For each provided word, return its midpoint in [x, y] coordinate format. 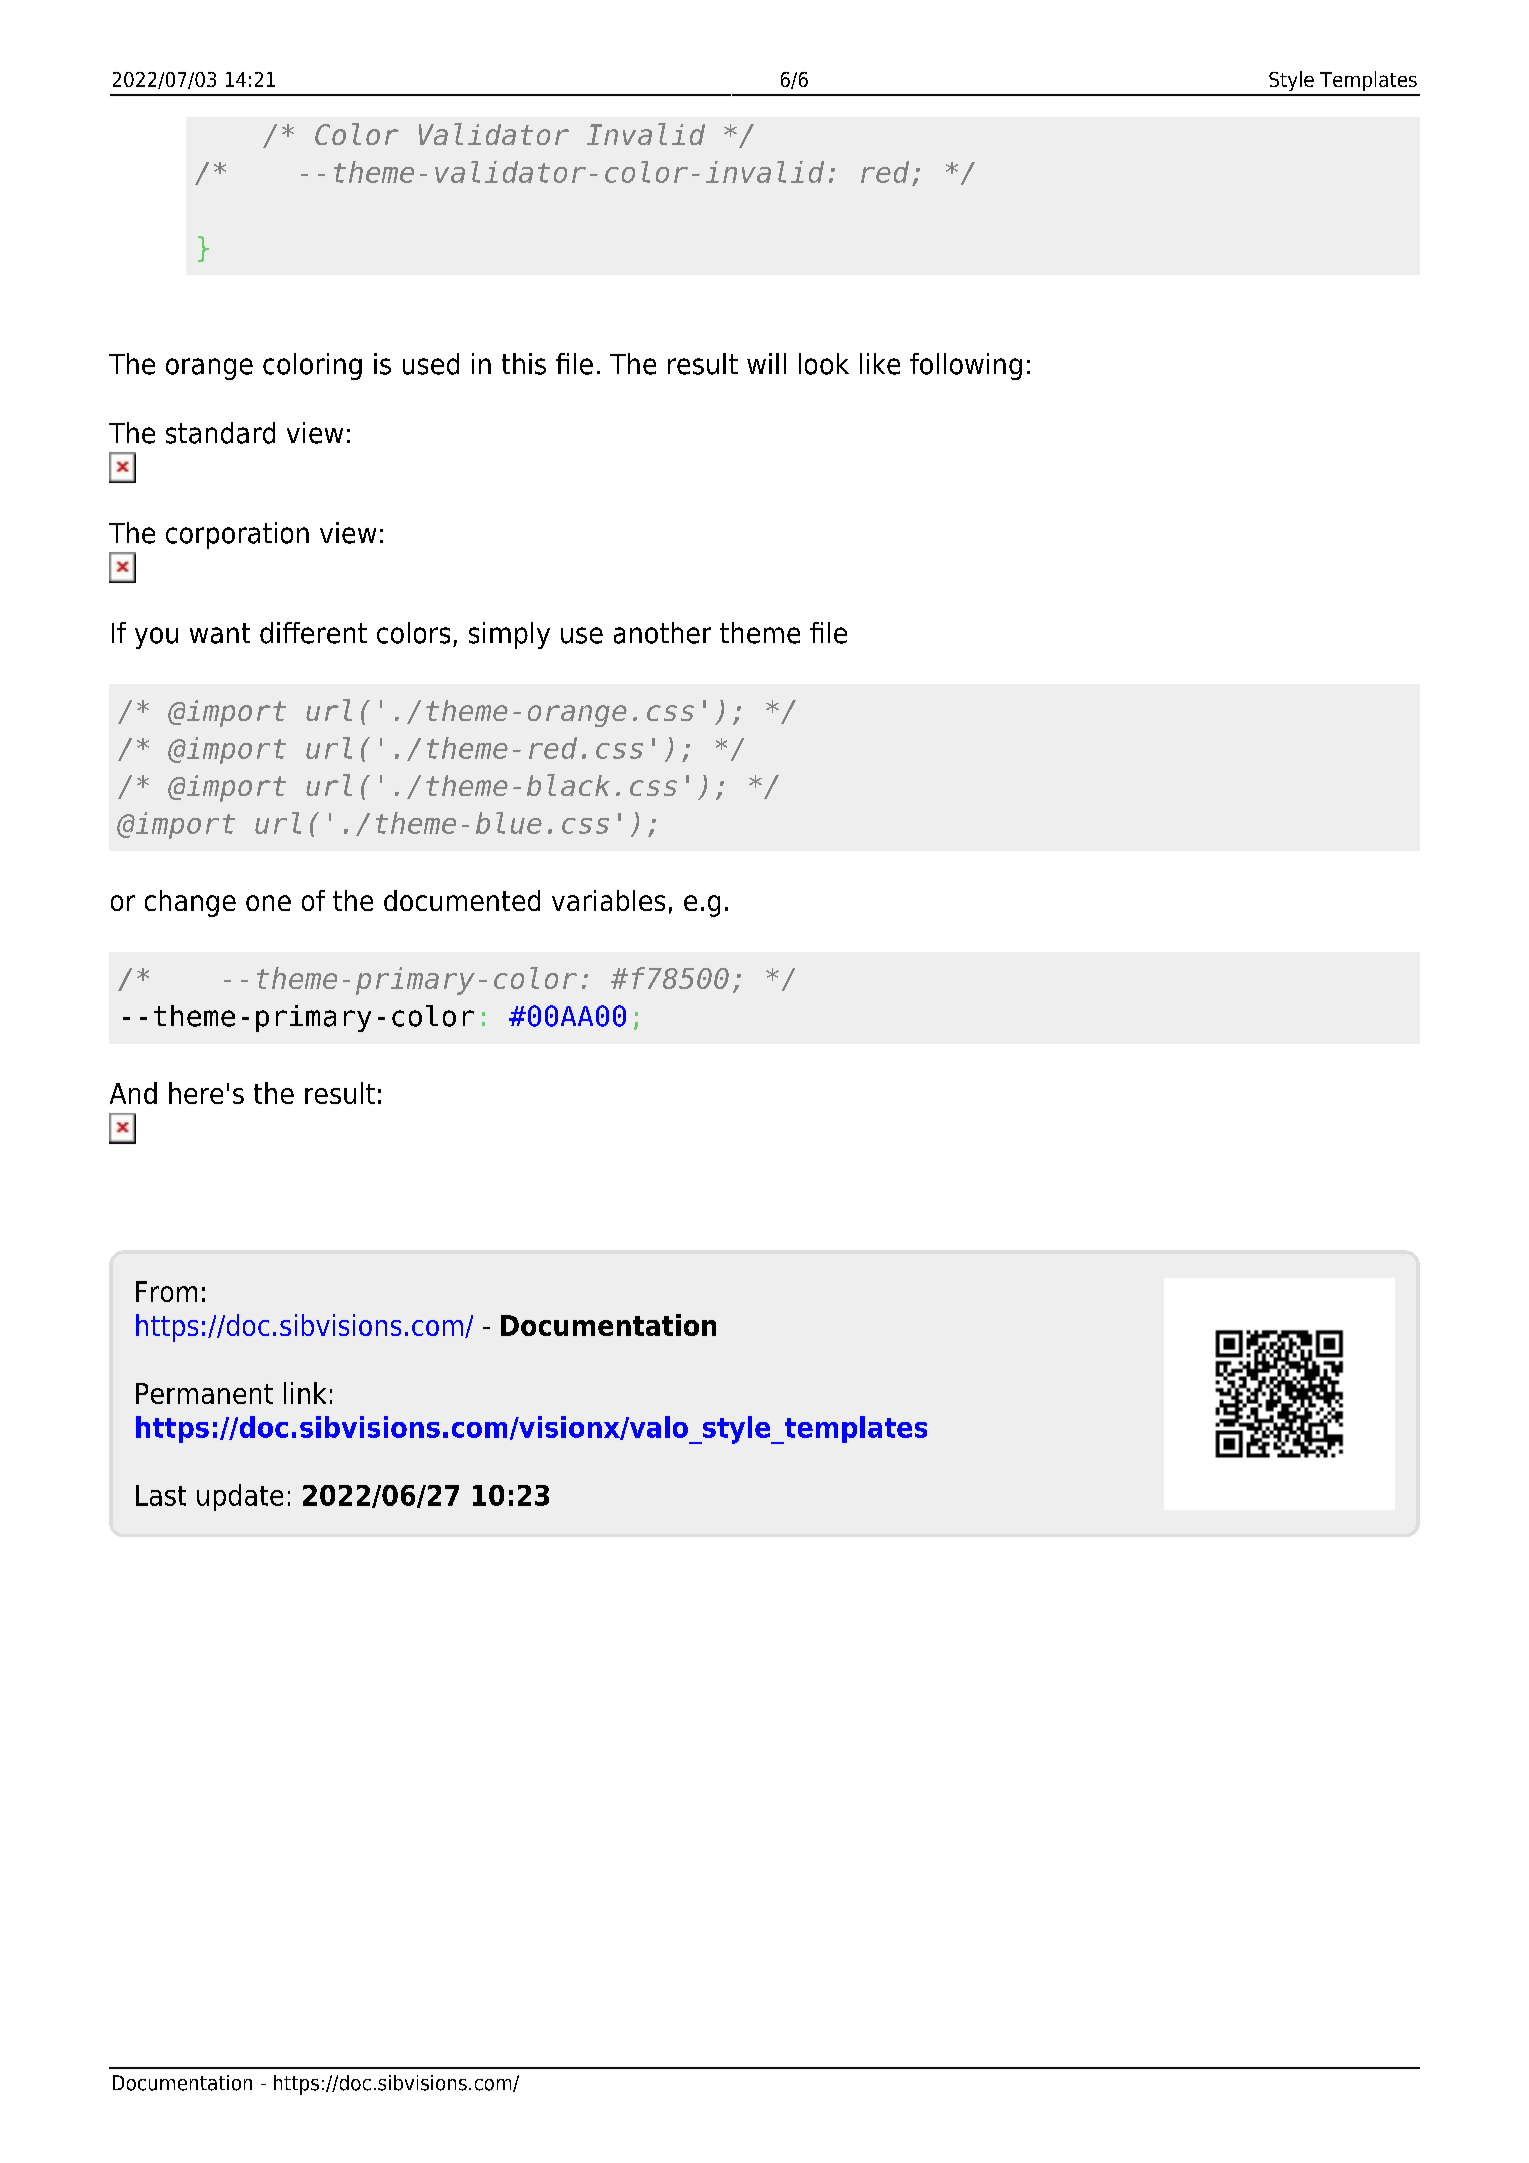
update [240, 1497]
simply [509, 635]
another [662, 633]
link [305, 1393]
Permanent [204, 1393]
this [524, 364]
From [166, 1291]
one [268, 903]
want [220, 633]
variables [608, 900]
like [880, 364]
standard [220, 433]
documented [462, 900]
